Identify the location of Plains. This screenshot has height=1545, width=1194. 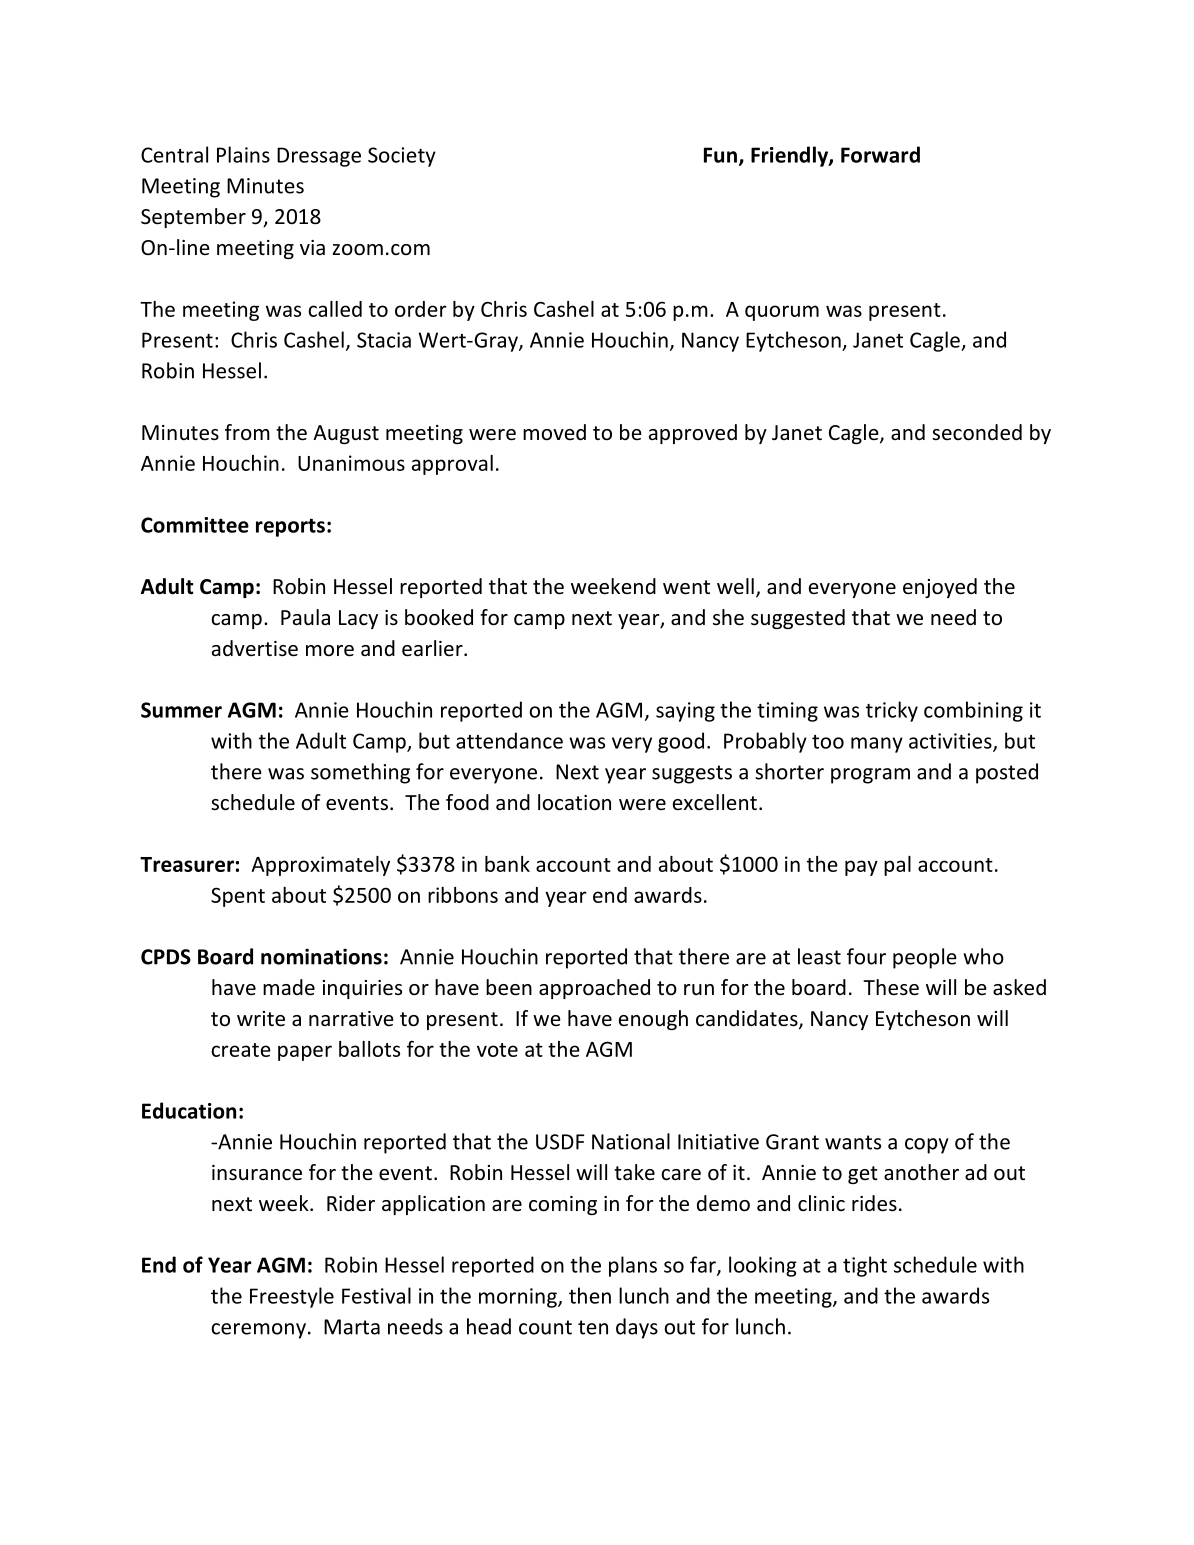
(243, 154).
